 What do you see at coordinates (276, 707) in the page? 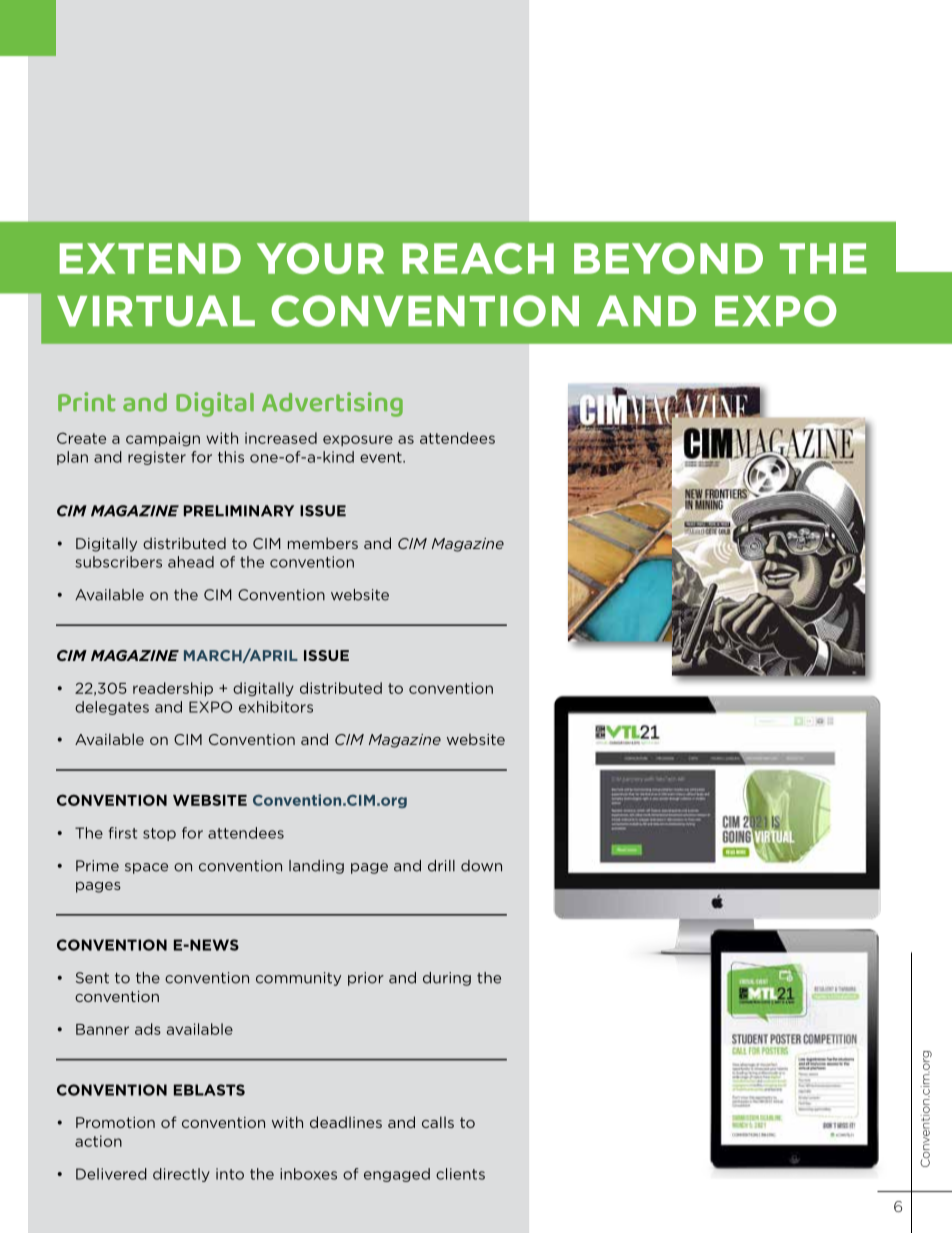
I see `exhibitors` at bounding box center [276, 707].
